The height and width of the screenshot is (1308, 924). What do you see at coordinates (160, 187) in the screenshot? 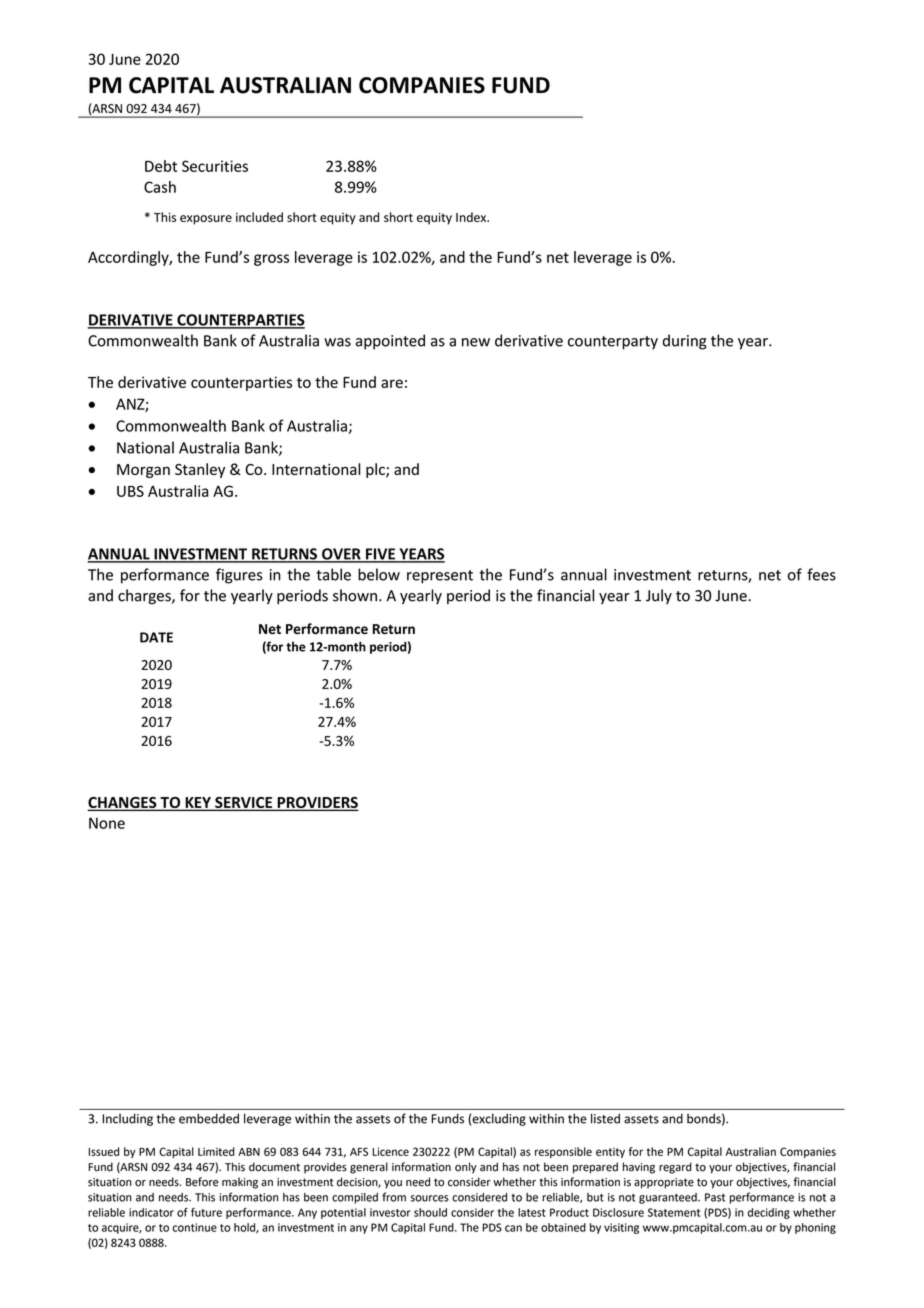
I see `Cash` at bounding box center [160, 187].
